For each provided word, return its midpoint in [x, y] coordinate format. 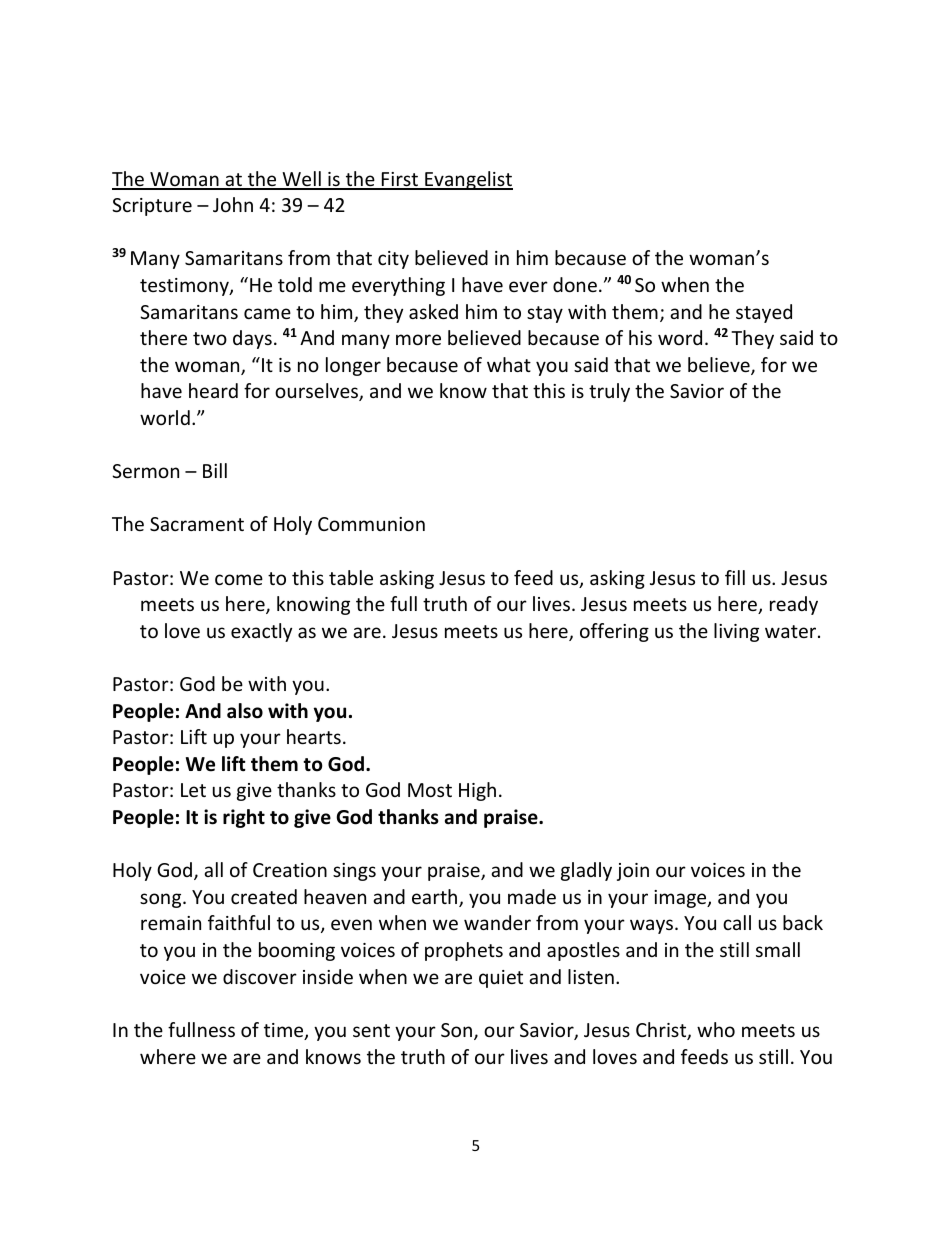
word [680, 337]
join [633, 872]
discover [260, 976]
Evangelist [468, 180]
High [477, 791]
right [244, 818]
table [351, 577]
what [509, 364]
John [233, 204]
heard [213, 390]
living [736, 632]
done [575, 284]
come [239, 579]
